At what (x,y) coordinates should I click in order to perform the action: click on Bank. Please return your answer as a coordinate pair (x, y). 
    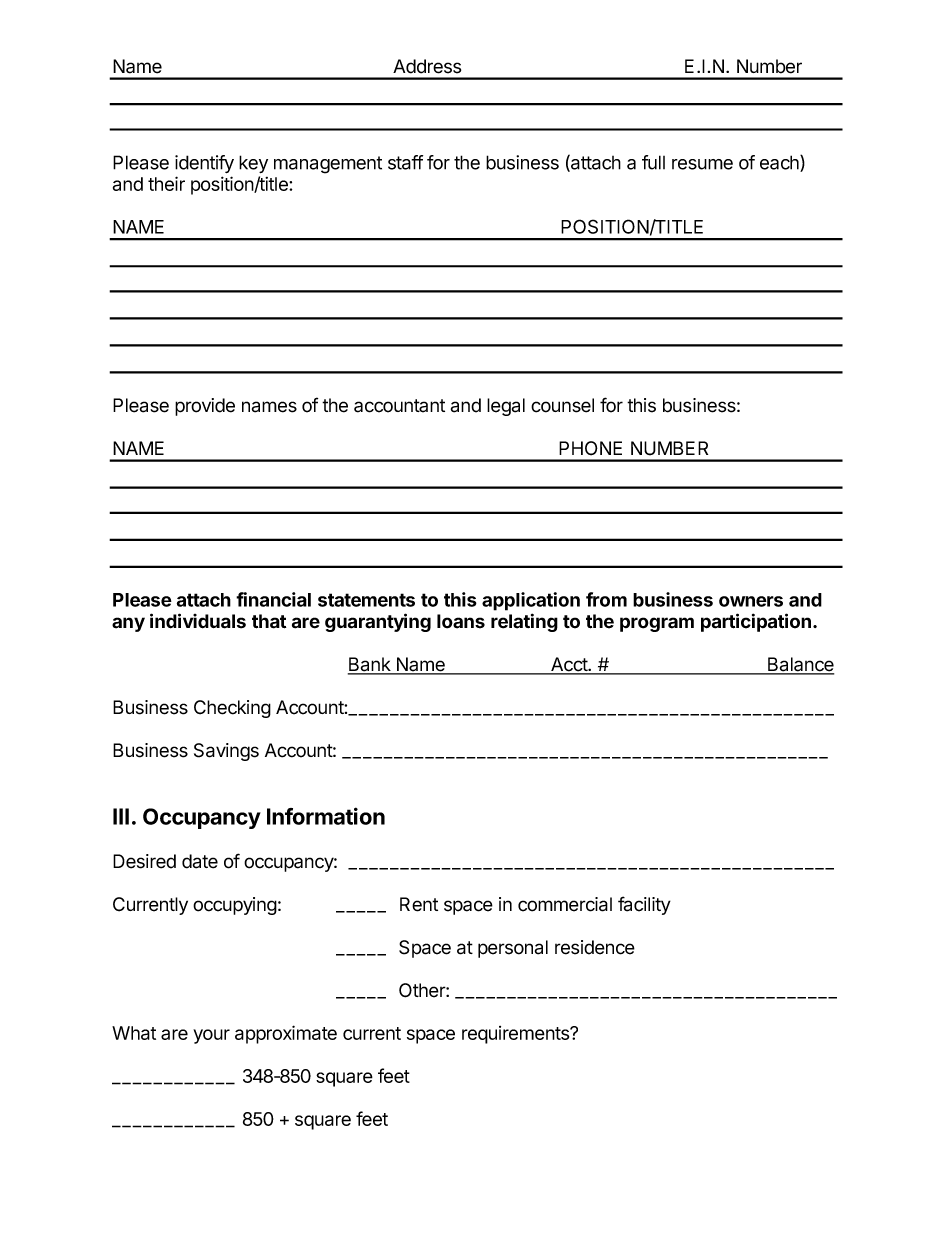
    Looking at the image, I should click on (370, 665).
